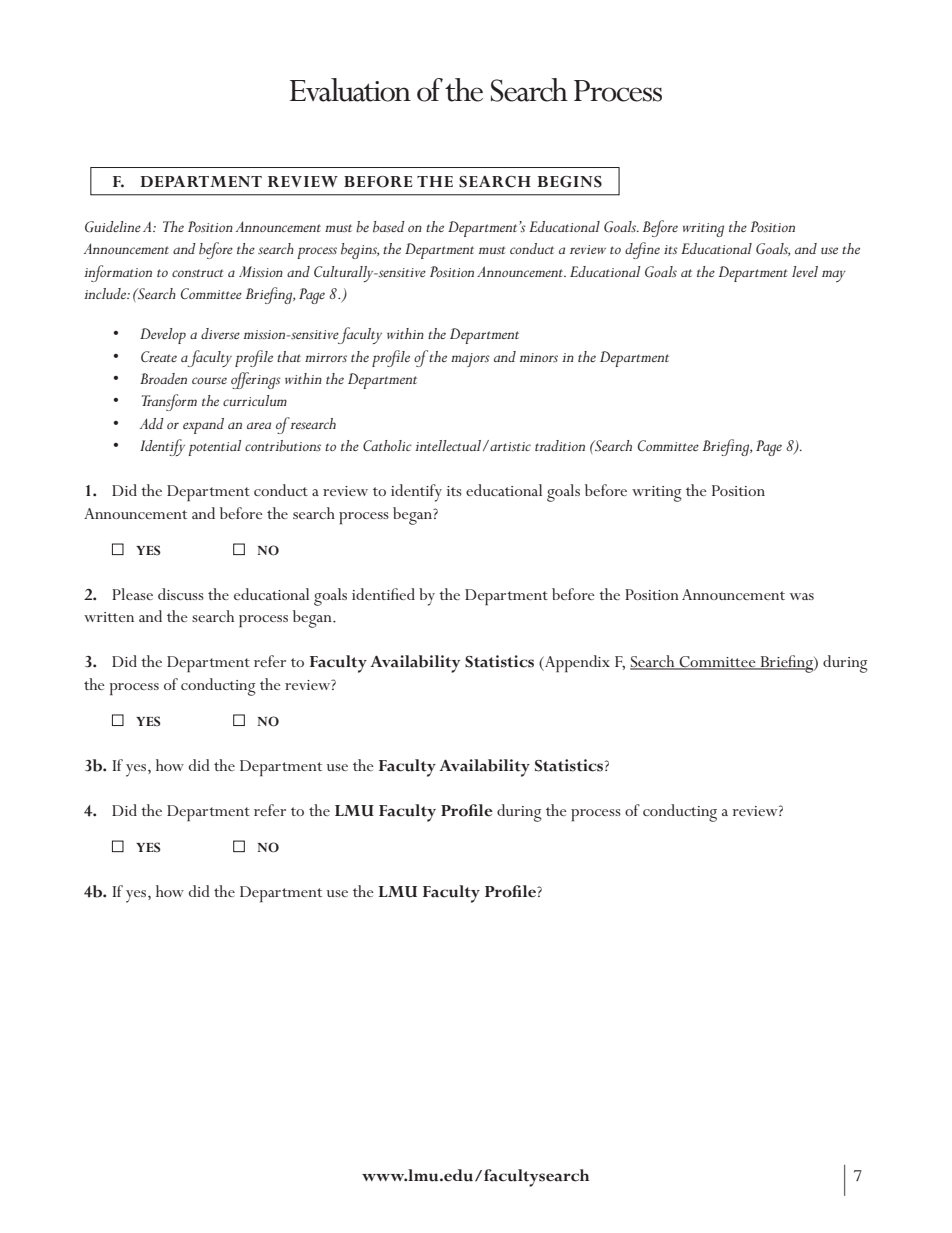 Image resolution: width=952 pixels, height=1233 pixels. I want to click on define, so click(642, 250).
